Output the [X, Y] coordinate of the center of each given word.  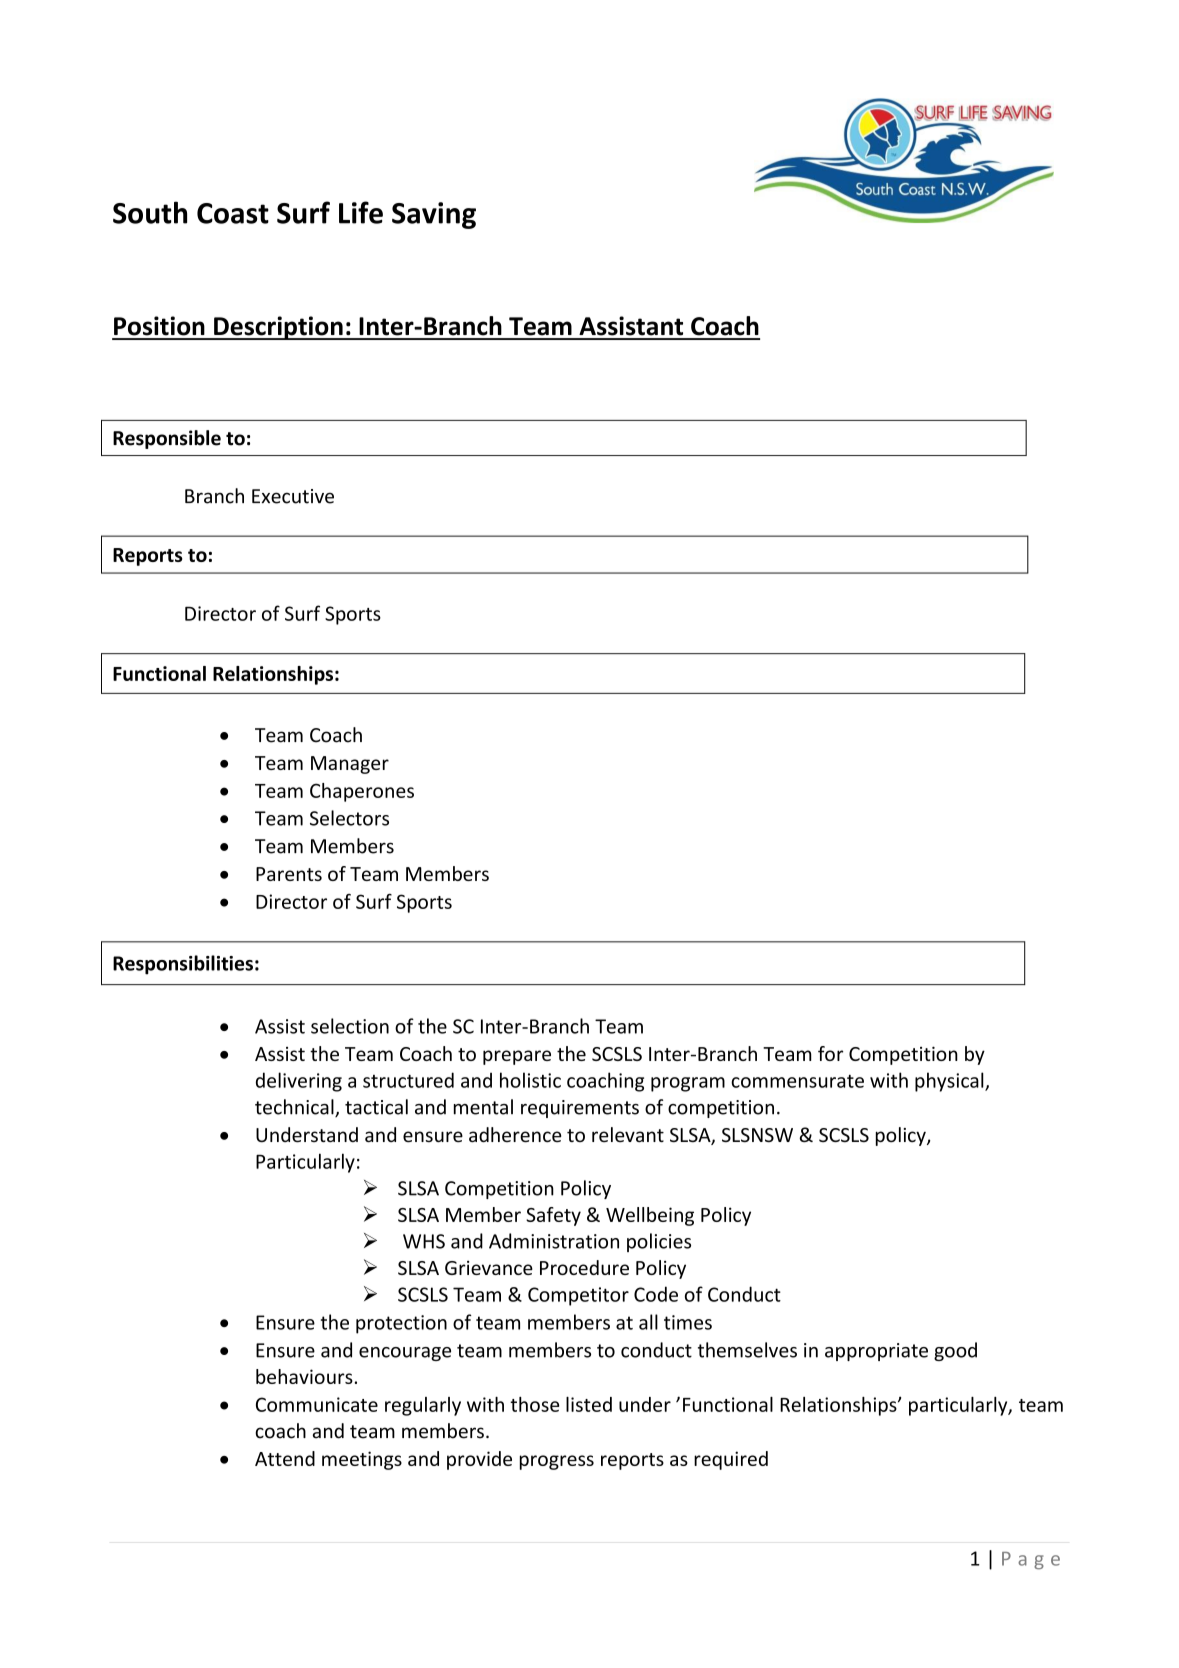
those [534, 1404]
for [830, 1053]
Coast [233, 213]
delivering [299, 1082]
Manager [350, 765]
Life [361, 212]
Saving [434, 215]
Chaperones [362, 792]
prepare [517, 1057]
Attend [285, 1458]
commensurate [797, 1081]
